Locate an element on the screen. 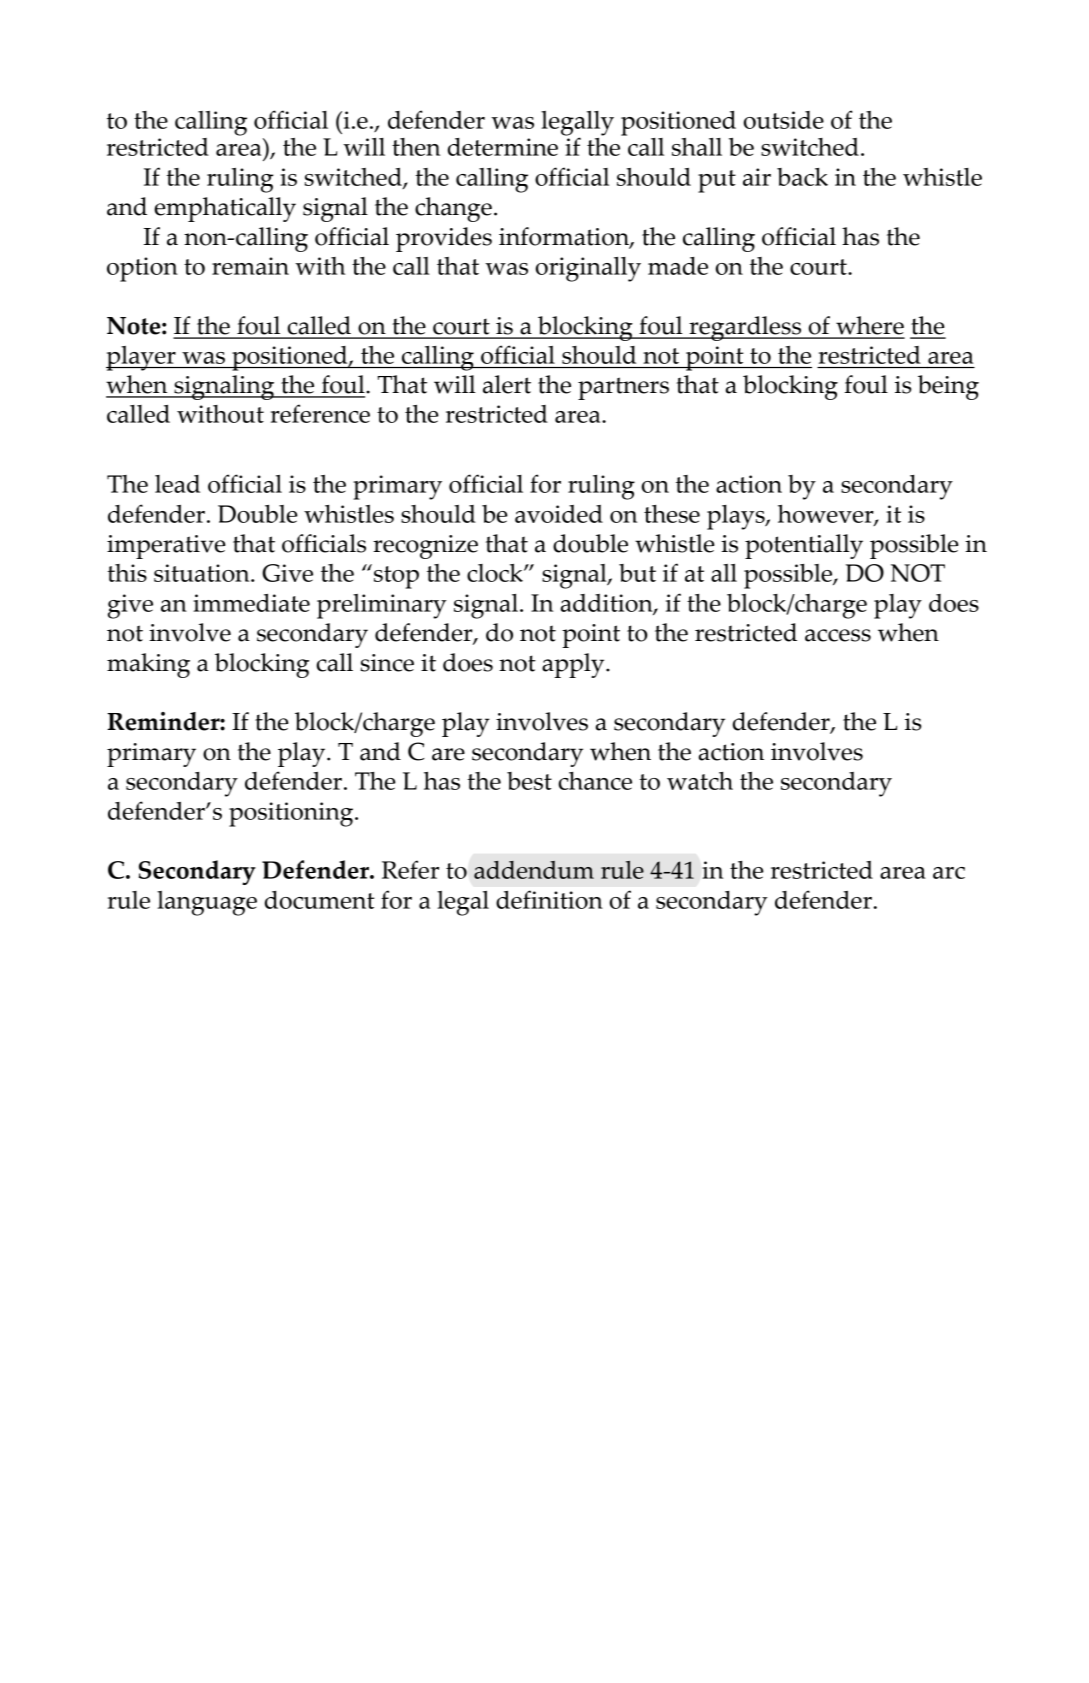 This screenshot has width=1089, height=1683. lead is located at coordinates (177, 484).
